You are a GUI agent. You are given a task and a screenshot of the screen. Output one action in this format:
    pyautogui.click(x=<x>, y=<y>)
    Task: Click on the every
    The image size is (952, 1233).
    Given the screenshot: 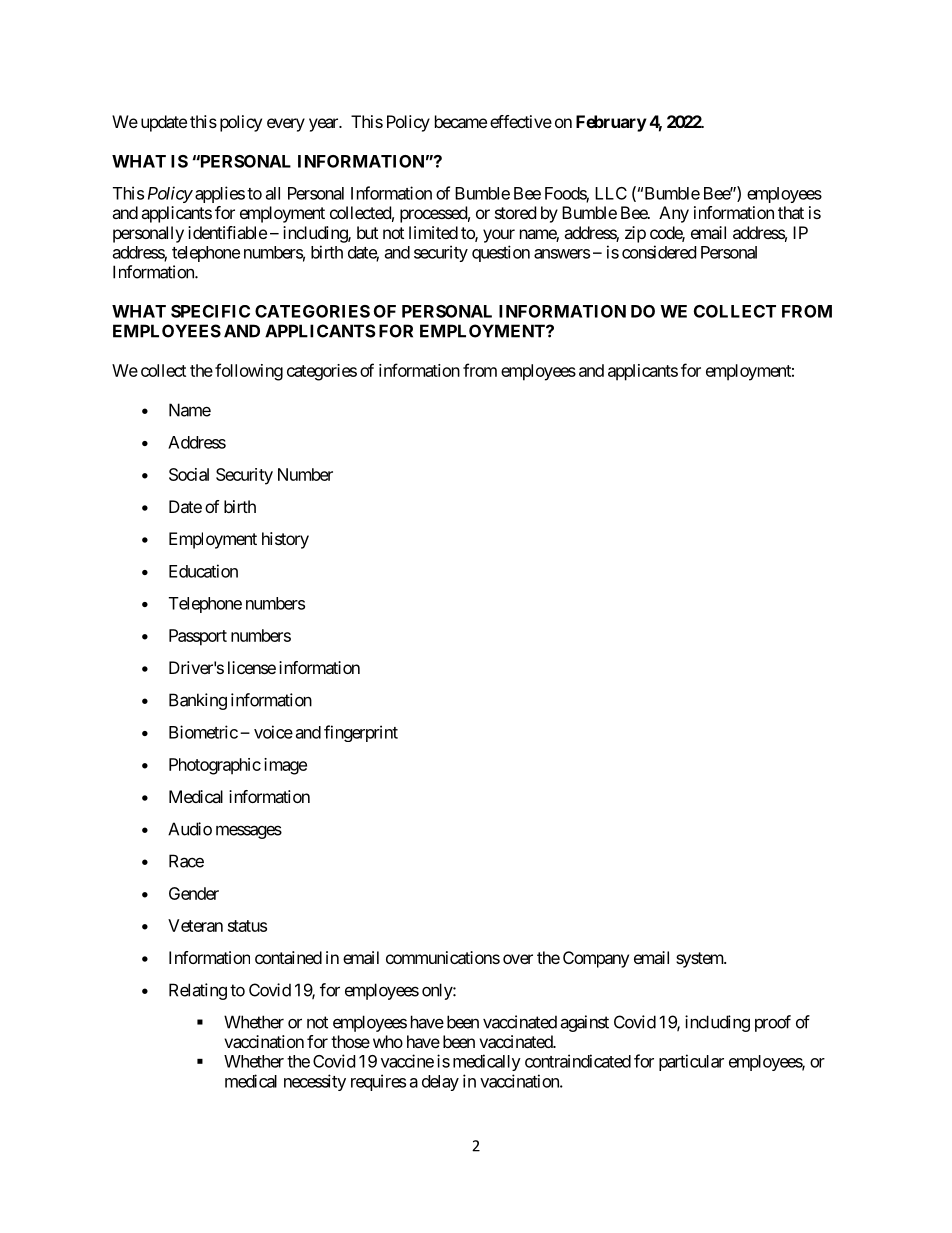 What is the action you would take?
    pyautogui.click(x=286, y=125)
